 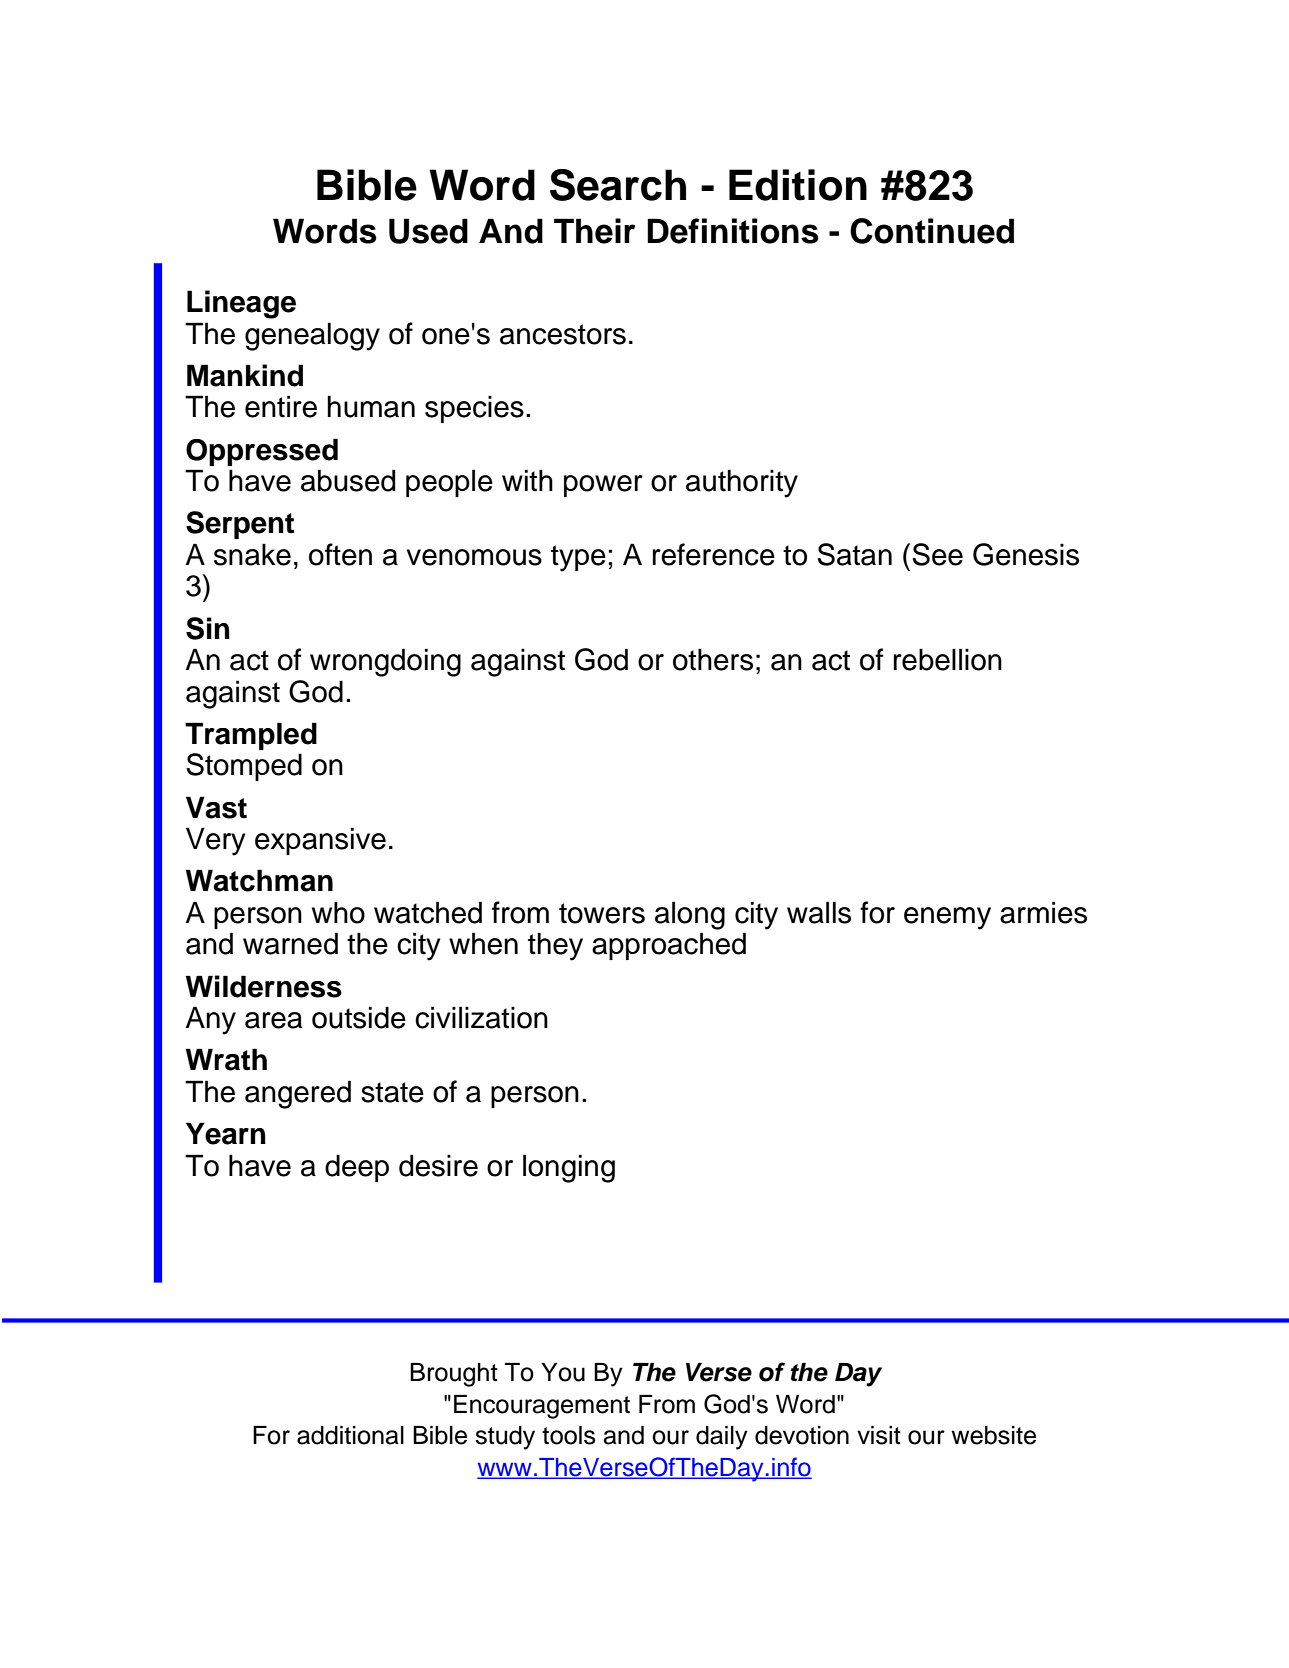 What do you see at coordinates (937, 554) in the screenshot?
I see `See` at bounding box center [937, 554].
